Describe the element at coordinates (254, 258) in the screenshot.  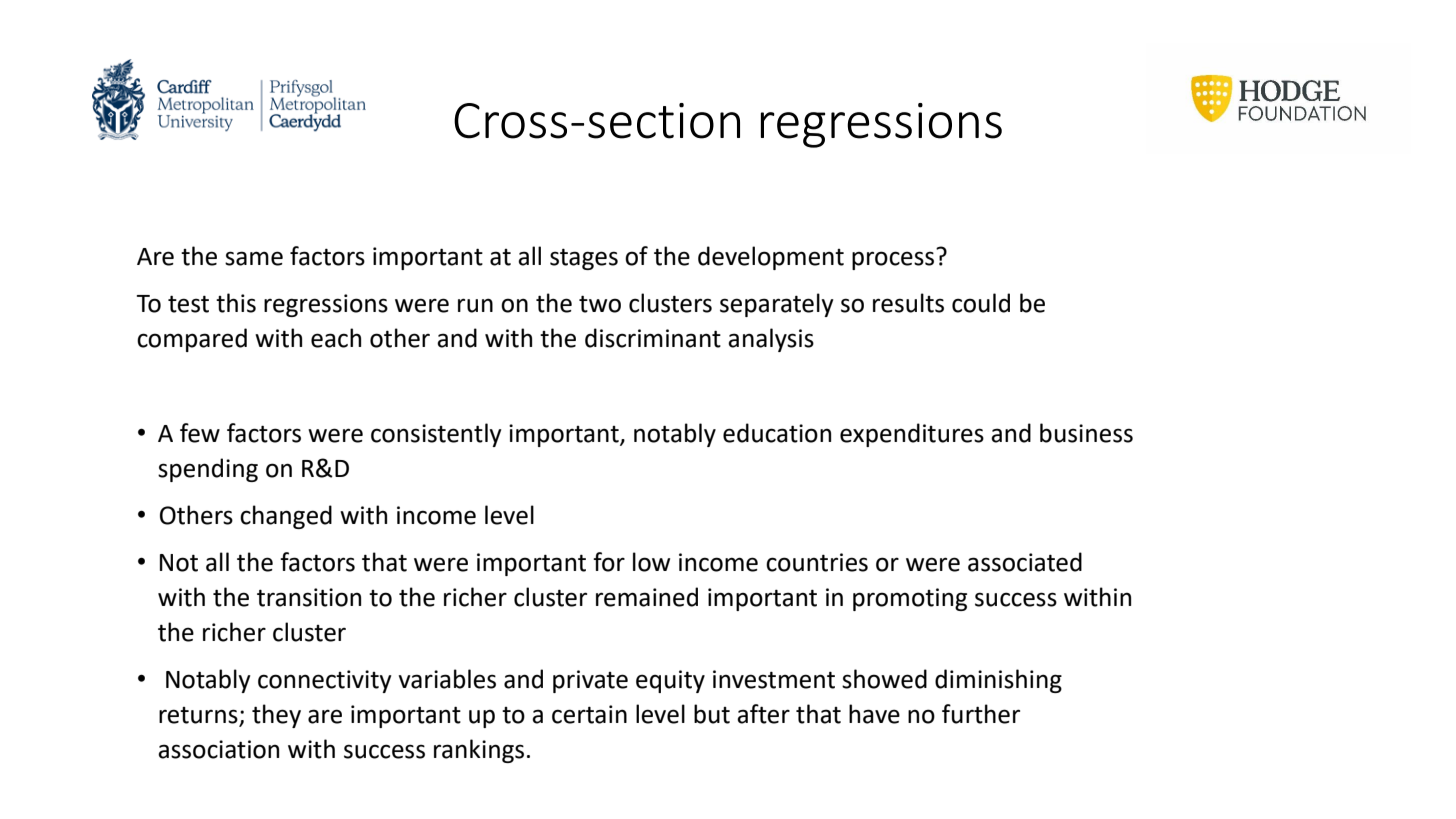
I see `same` at that location.
